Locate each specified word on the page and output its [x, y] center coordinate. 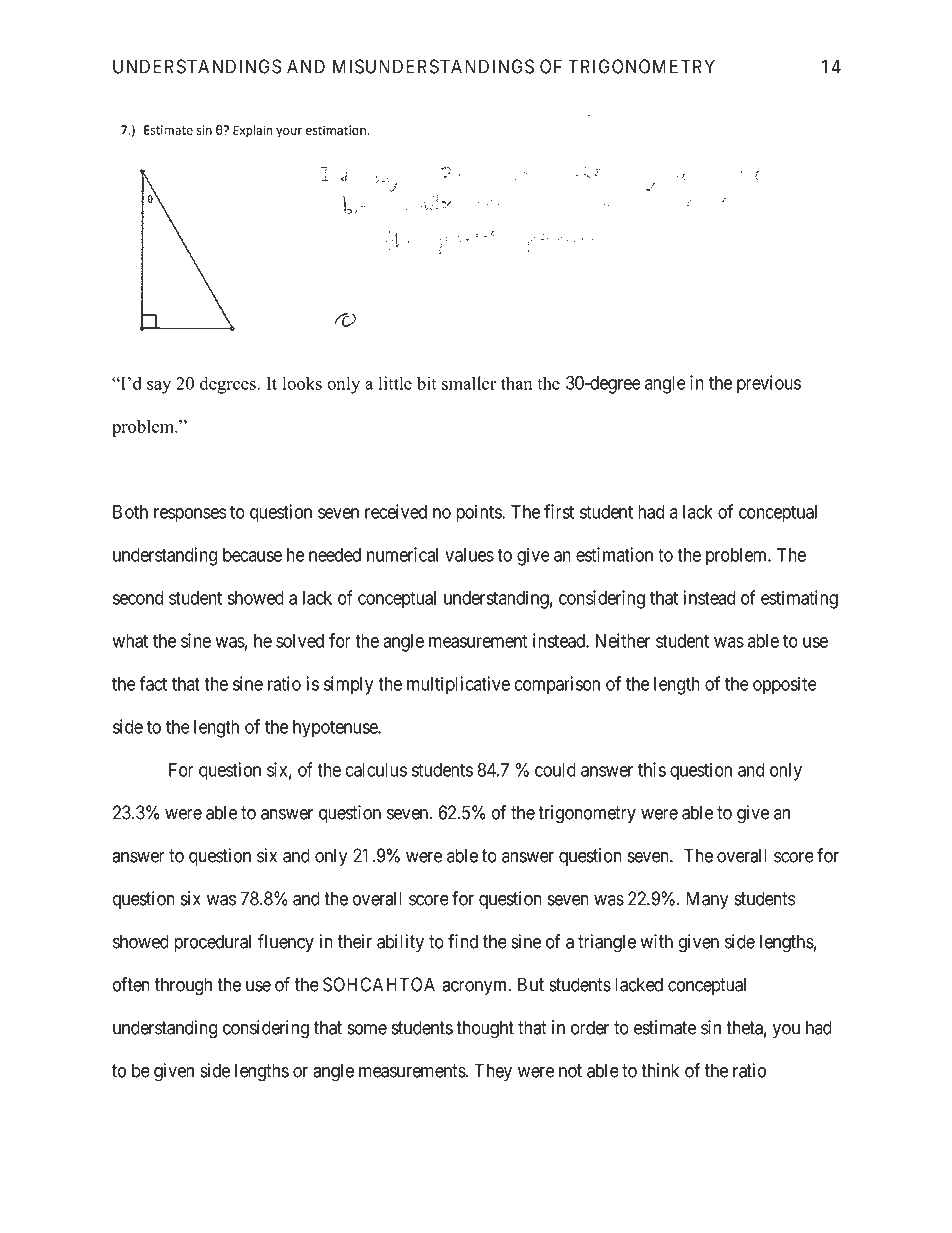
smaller [469, 383]
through [183, 986]
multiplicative [458, 685]
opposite [785, 685]
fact [153, 683]
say [159, 387]
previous [769, 384]
